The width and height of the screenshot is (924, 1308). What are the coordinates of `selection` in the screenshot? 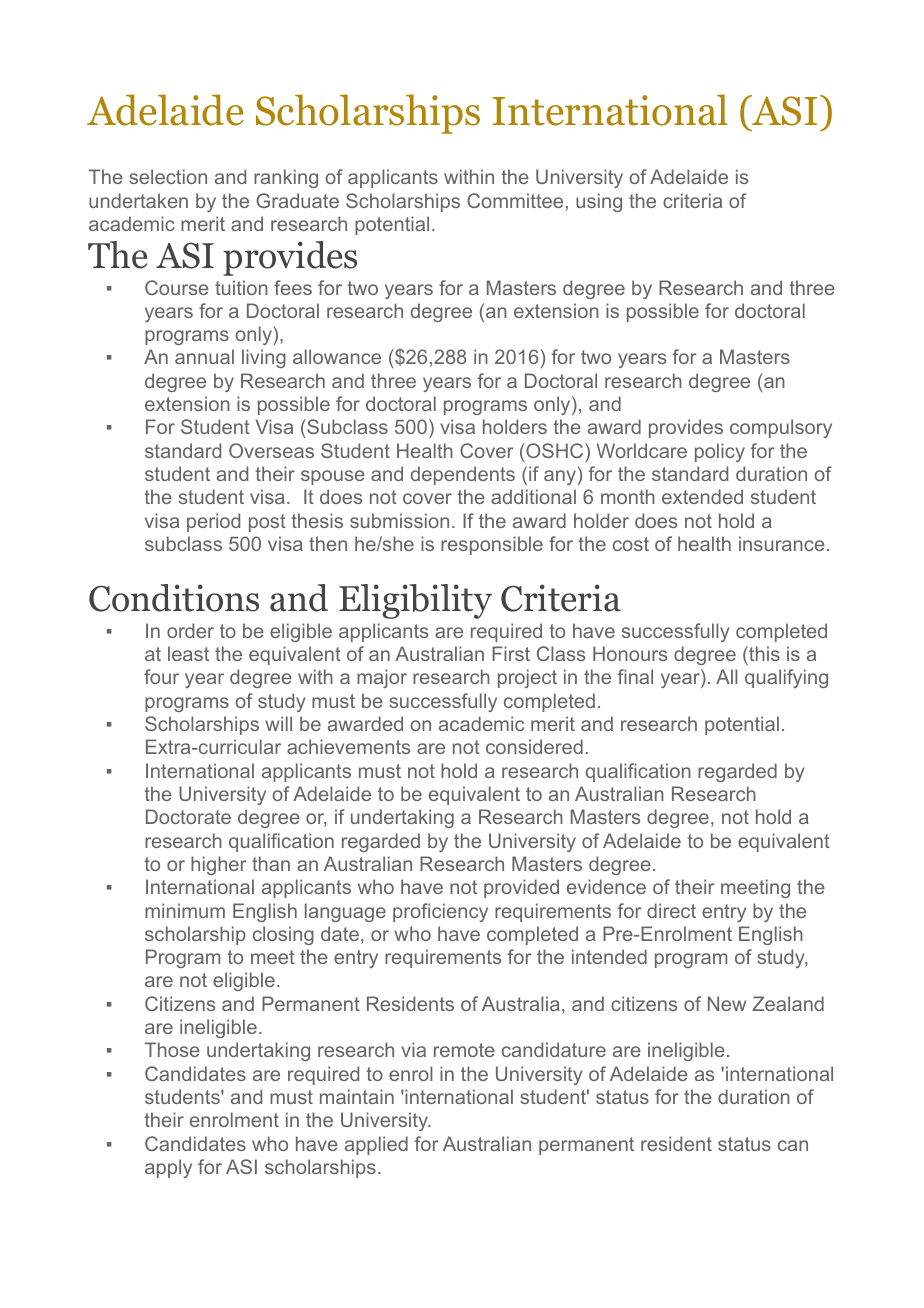 It's located at (168, 176).
